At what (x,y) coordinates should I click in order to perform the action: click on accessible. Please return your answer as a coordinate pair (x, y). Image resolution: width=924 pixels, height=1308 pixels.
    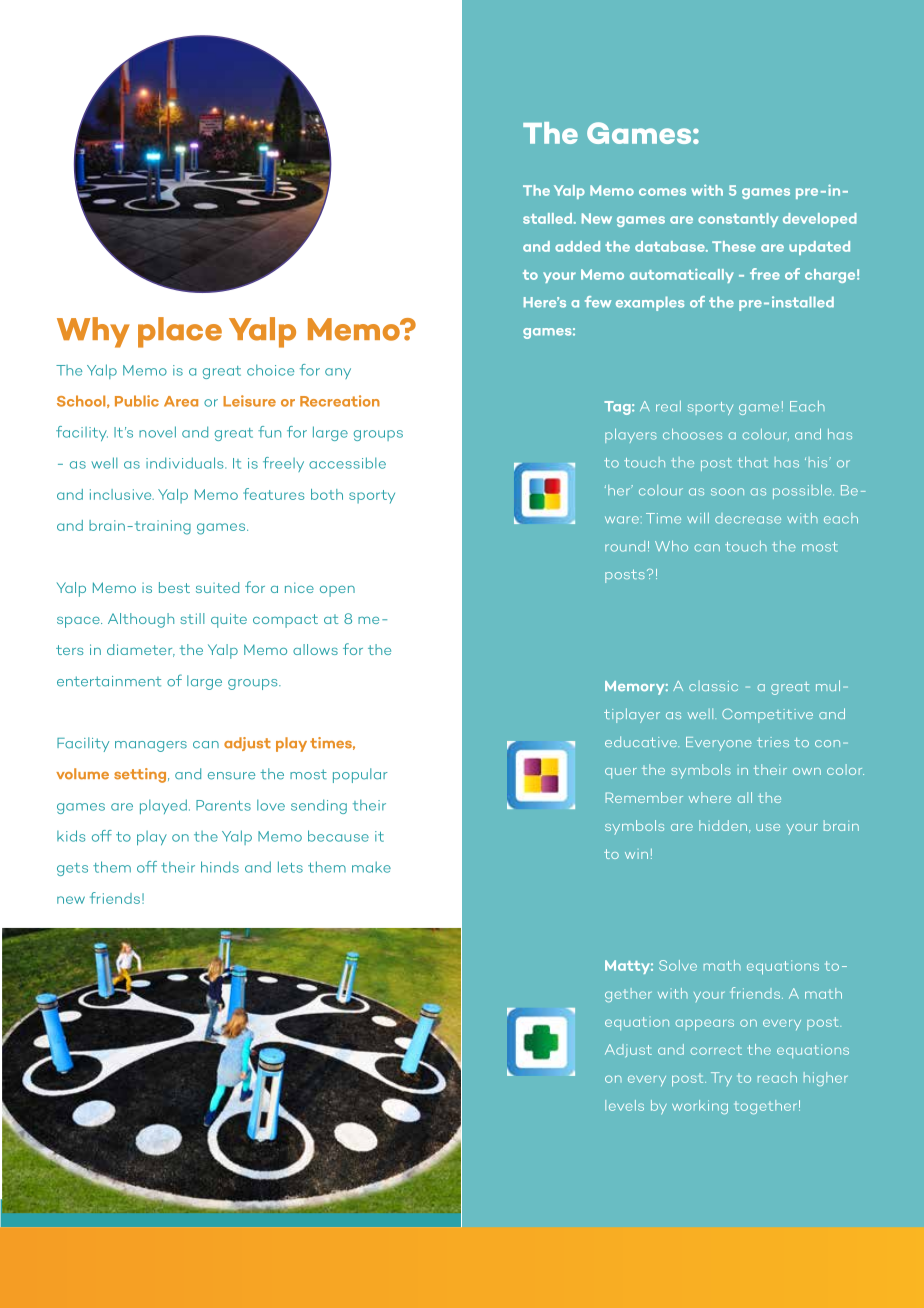
    Looking at the image, I should click on (347, 463).
